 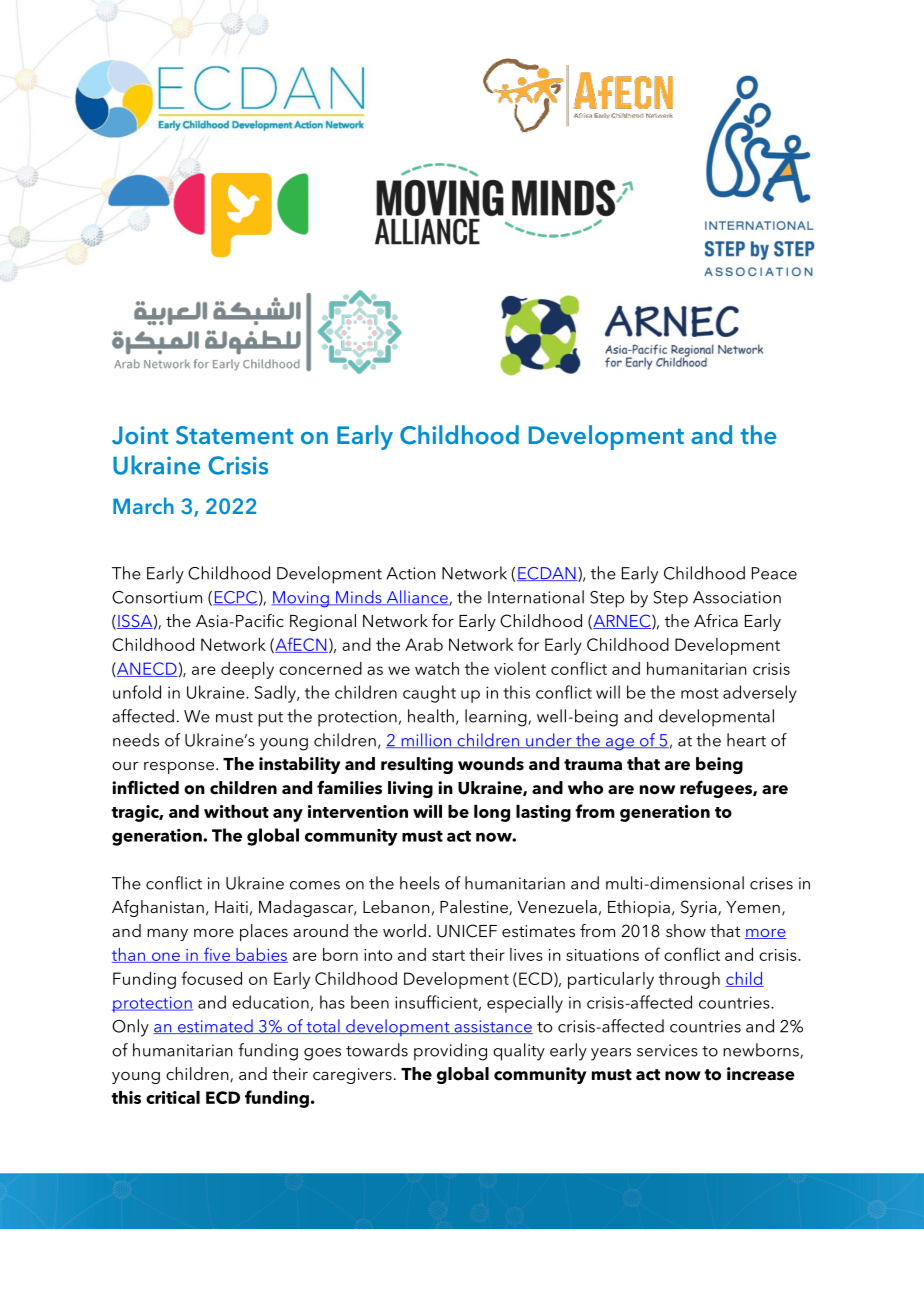 What do you see at coordinates (236, 811) in the screenshot?
I see `without` at bounding box center [236, 811].
